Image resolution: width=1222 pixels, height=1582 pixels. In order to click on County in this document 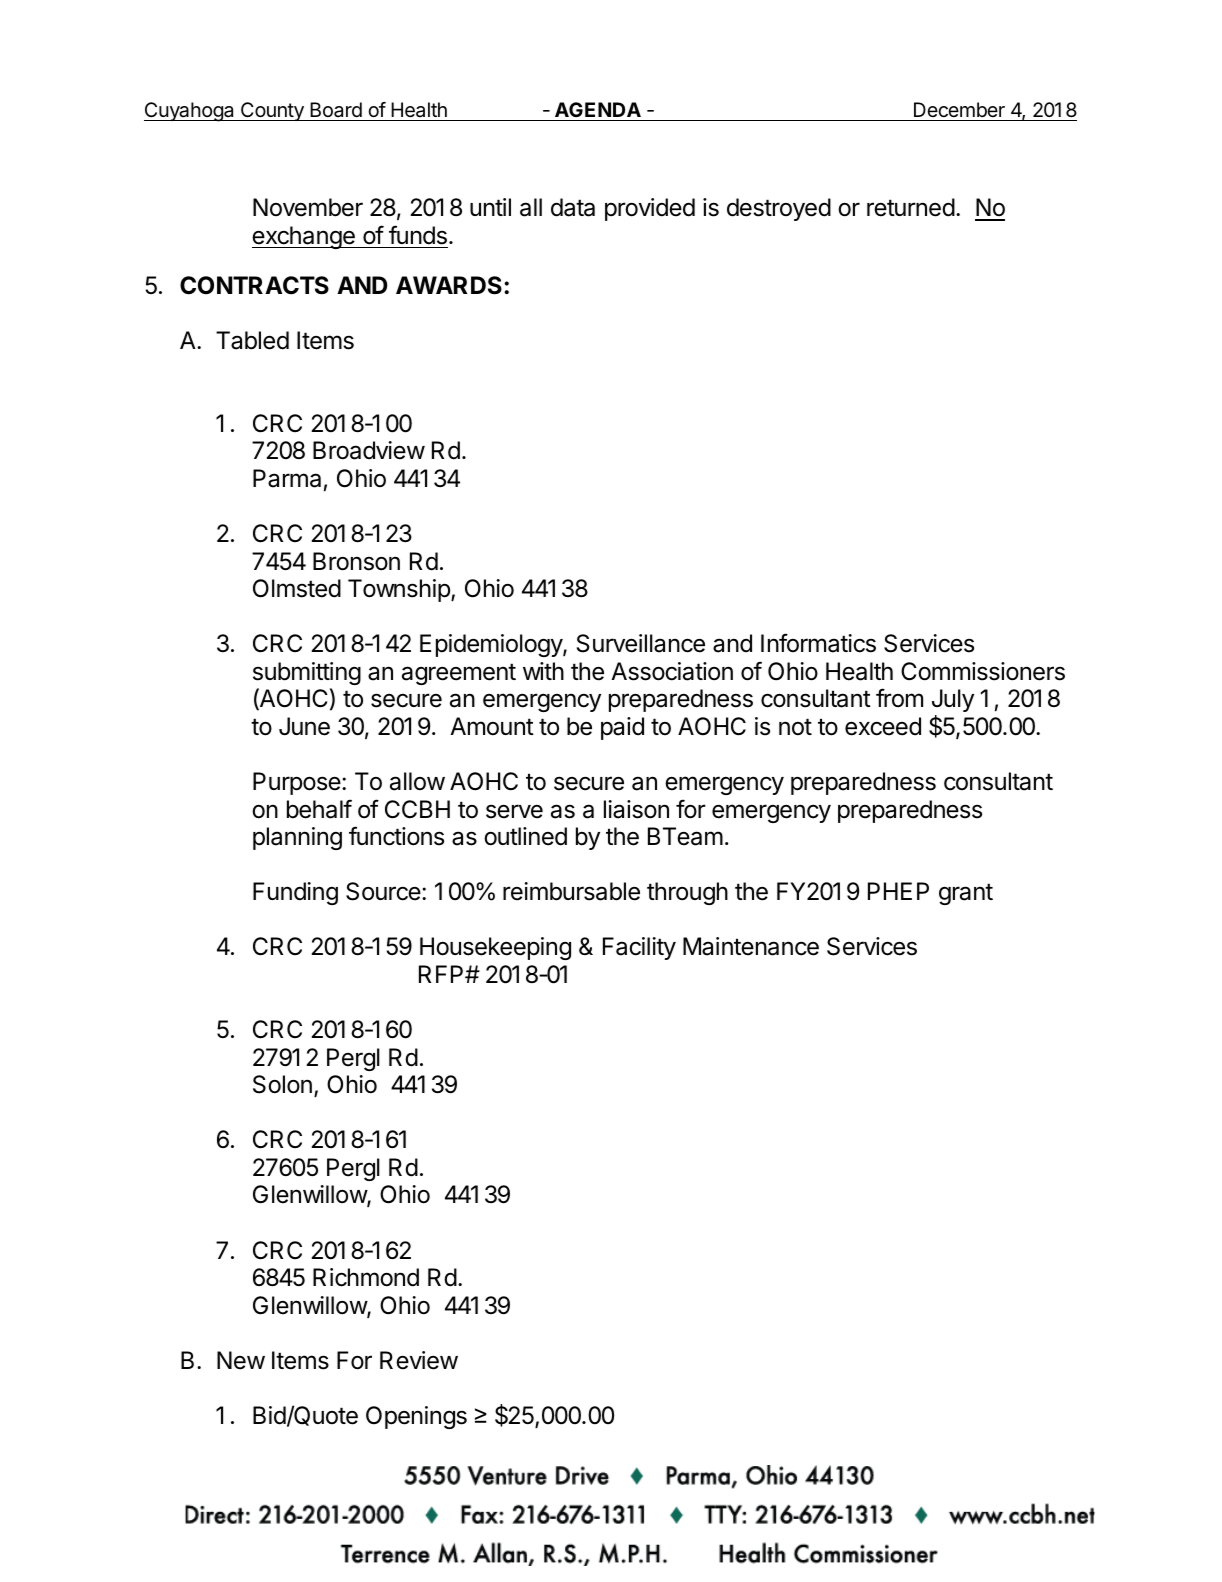, I will do `click(272, 111)`.
